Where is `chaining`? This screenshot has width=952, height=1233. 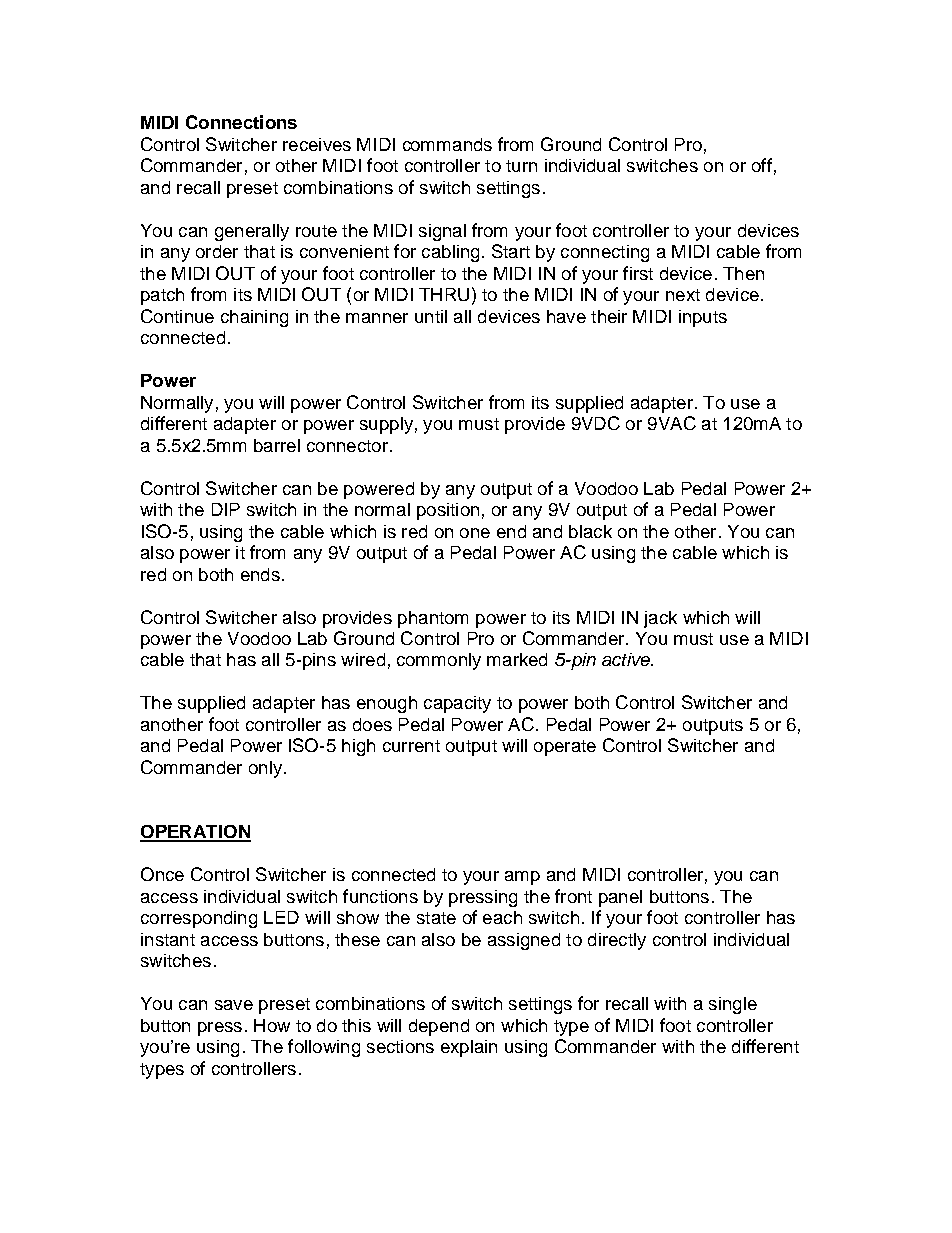
chaining is located at coordinates (254, 318).
